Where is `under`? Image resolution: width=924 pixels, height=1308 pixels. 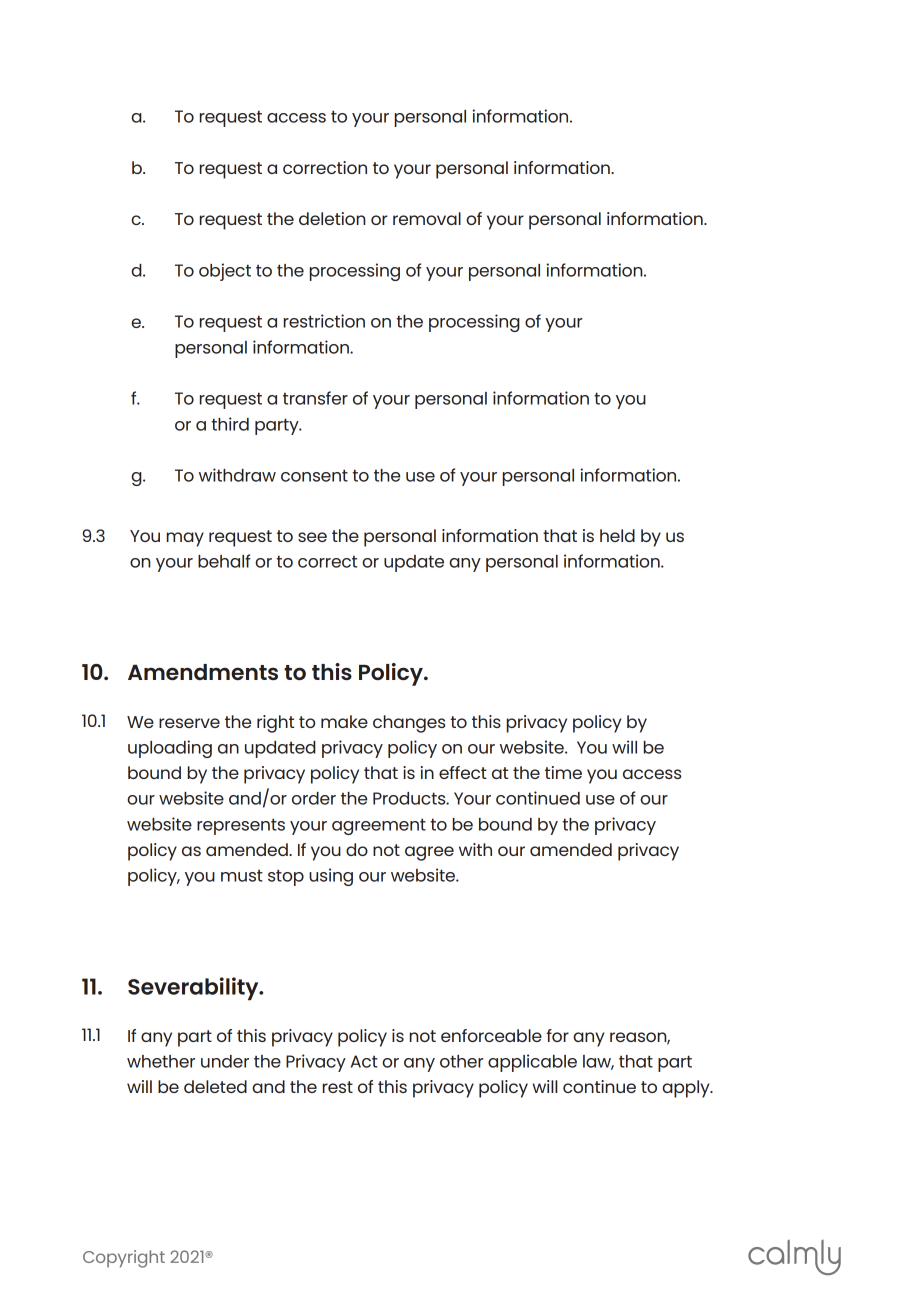 under is located at coordinates (225, 1061).
